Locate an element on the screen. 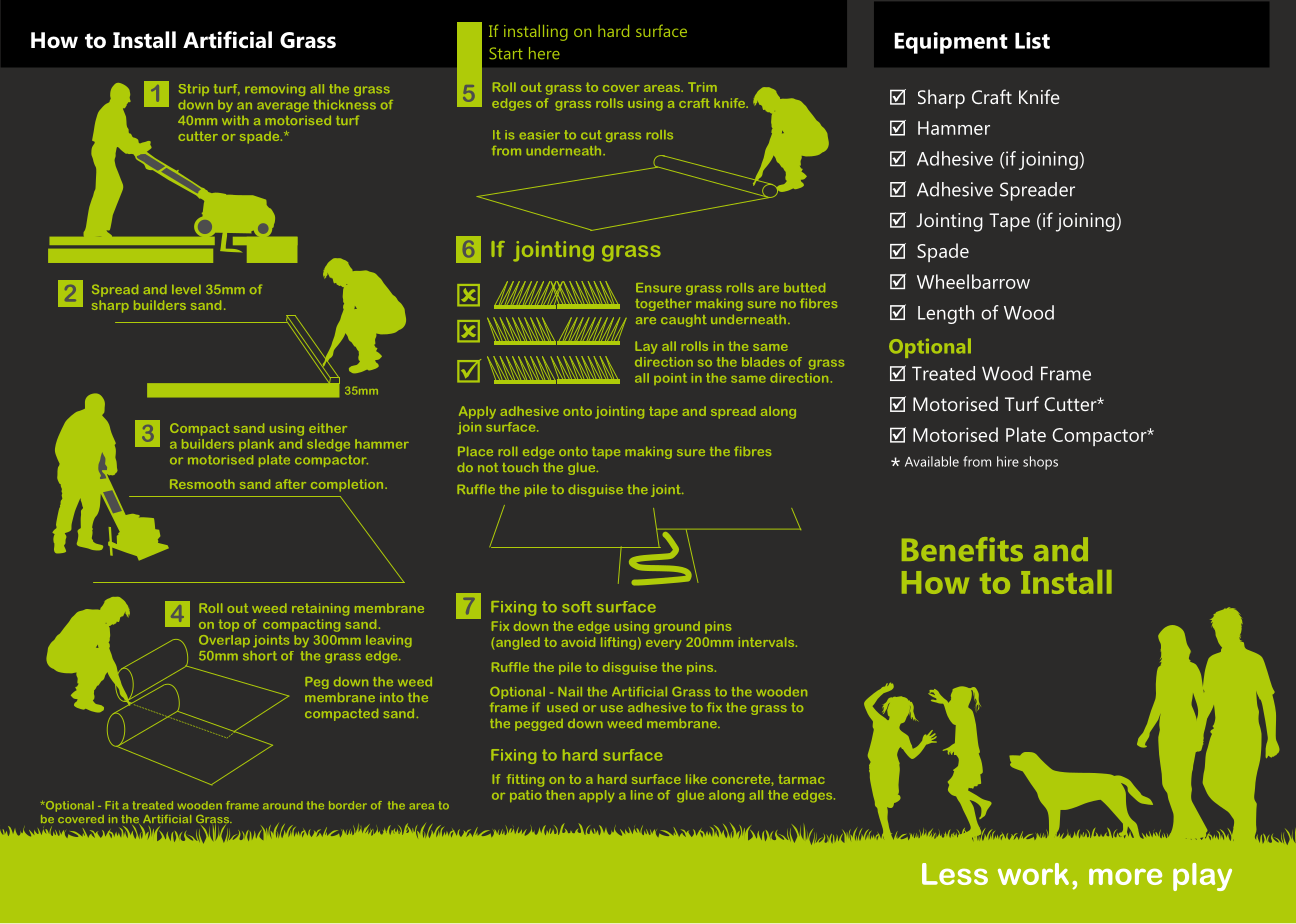  touch is located at coordinates (520, 467).
